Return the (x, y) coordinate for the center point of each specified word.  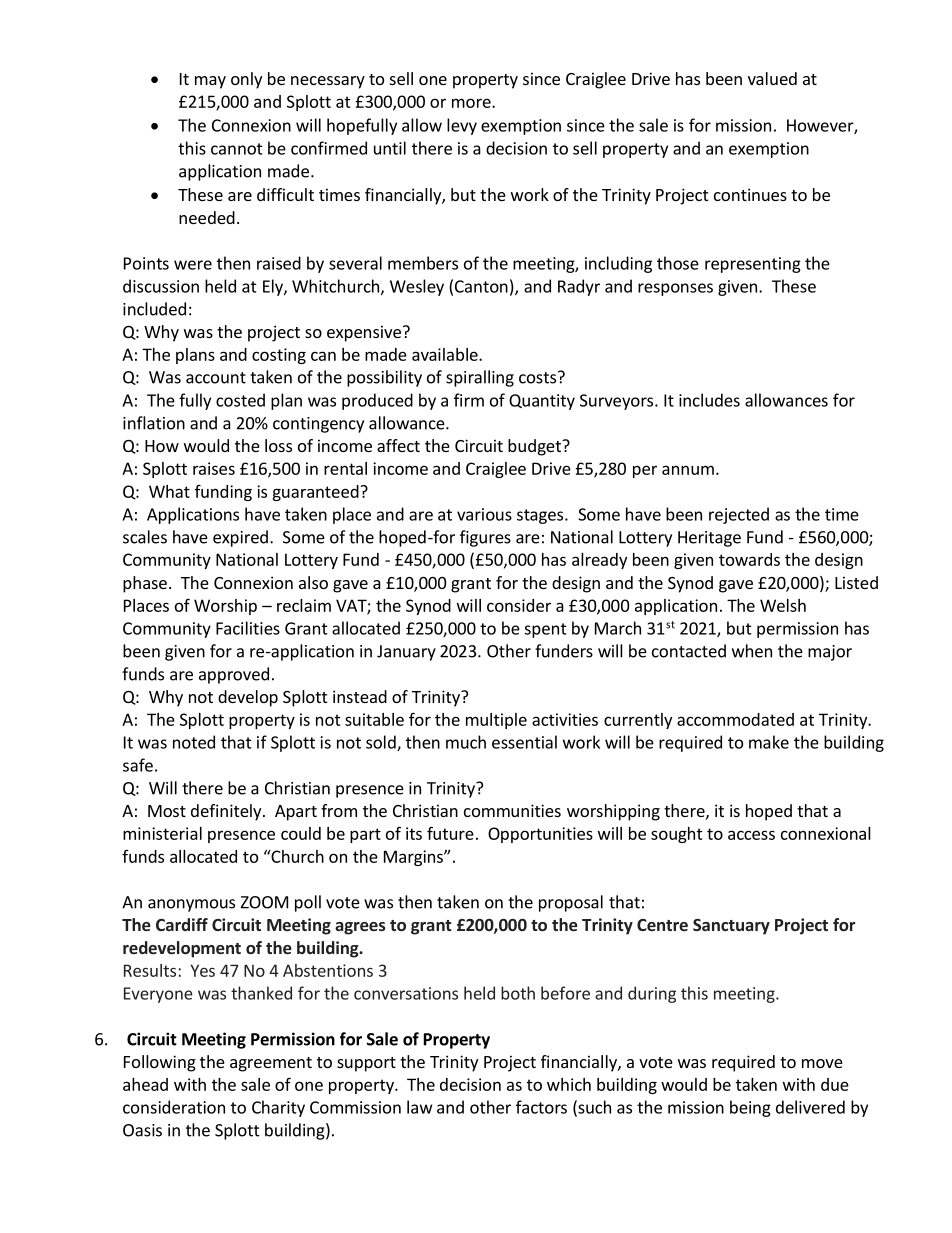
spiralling (480, 378)
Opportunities (540, 835)
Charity (278, 1108)
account (216, 378)
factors (541, 1107)
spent (545, 630)
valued (772, 78)
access (751, 835)
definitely (227, 812)
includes (709, 400)
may (210, 82)
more (472, 103)
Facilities (248, 628)
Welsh (783, 605)
